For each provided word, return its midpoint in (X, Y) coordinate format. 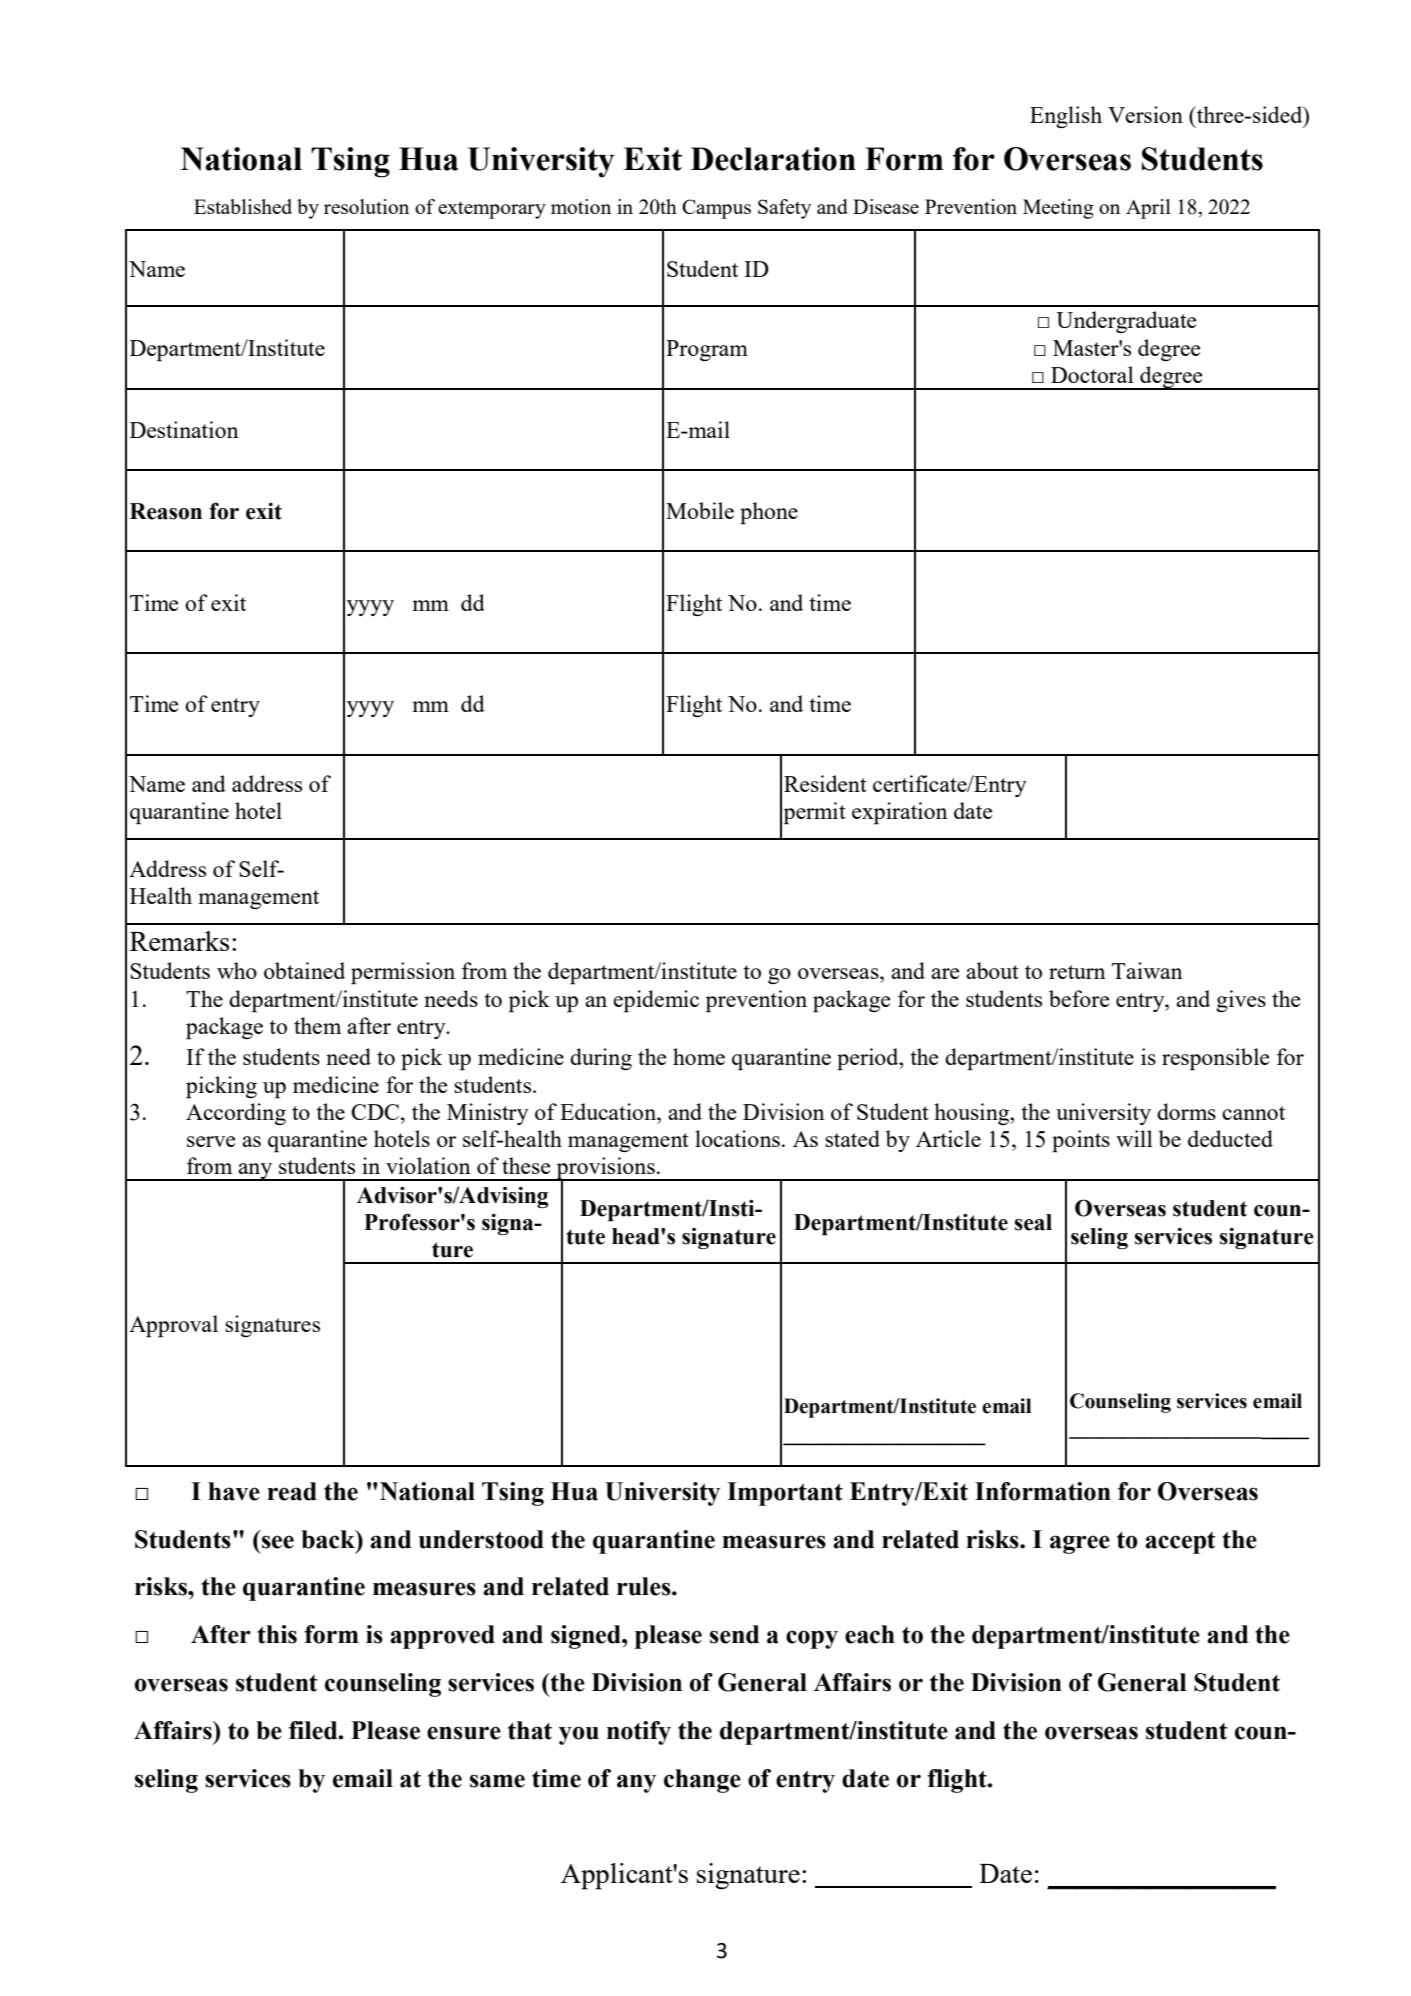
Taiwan (1147, 970)
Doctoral (1092, 374)
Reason (166, 511)
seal (1033, 1222)
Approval (173, 1326)
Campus (716, 209)
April (1148, 209)
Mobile (700, 510)
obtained (304, 970)
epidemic (656, 1001)
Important (785, 1494)
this (277, 1634)
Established (243, 206)
